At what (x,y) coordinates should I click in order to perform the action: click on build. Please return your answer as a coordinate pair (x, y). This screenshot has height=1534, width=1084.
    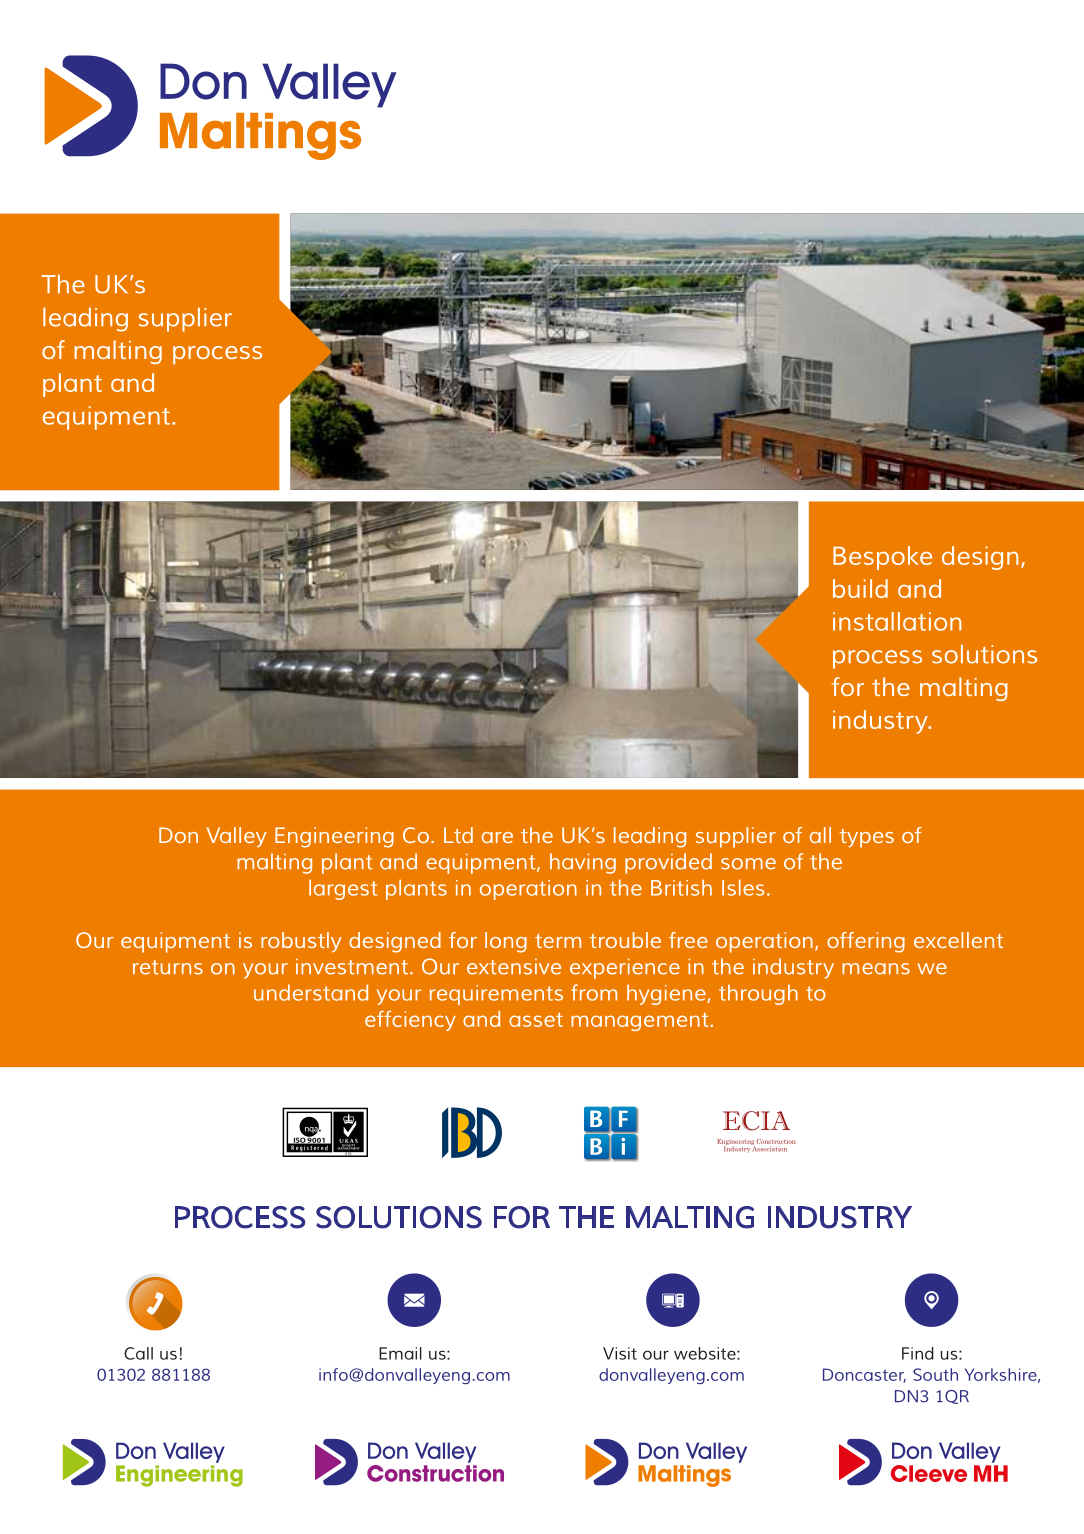
    Looking at the image, I should click on (860, 588).
